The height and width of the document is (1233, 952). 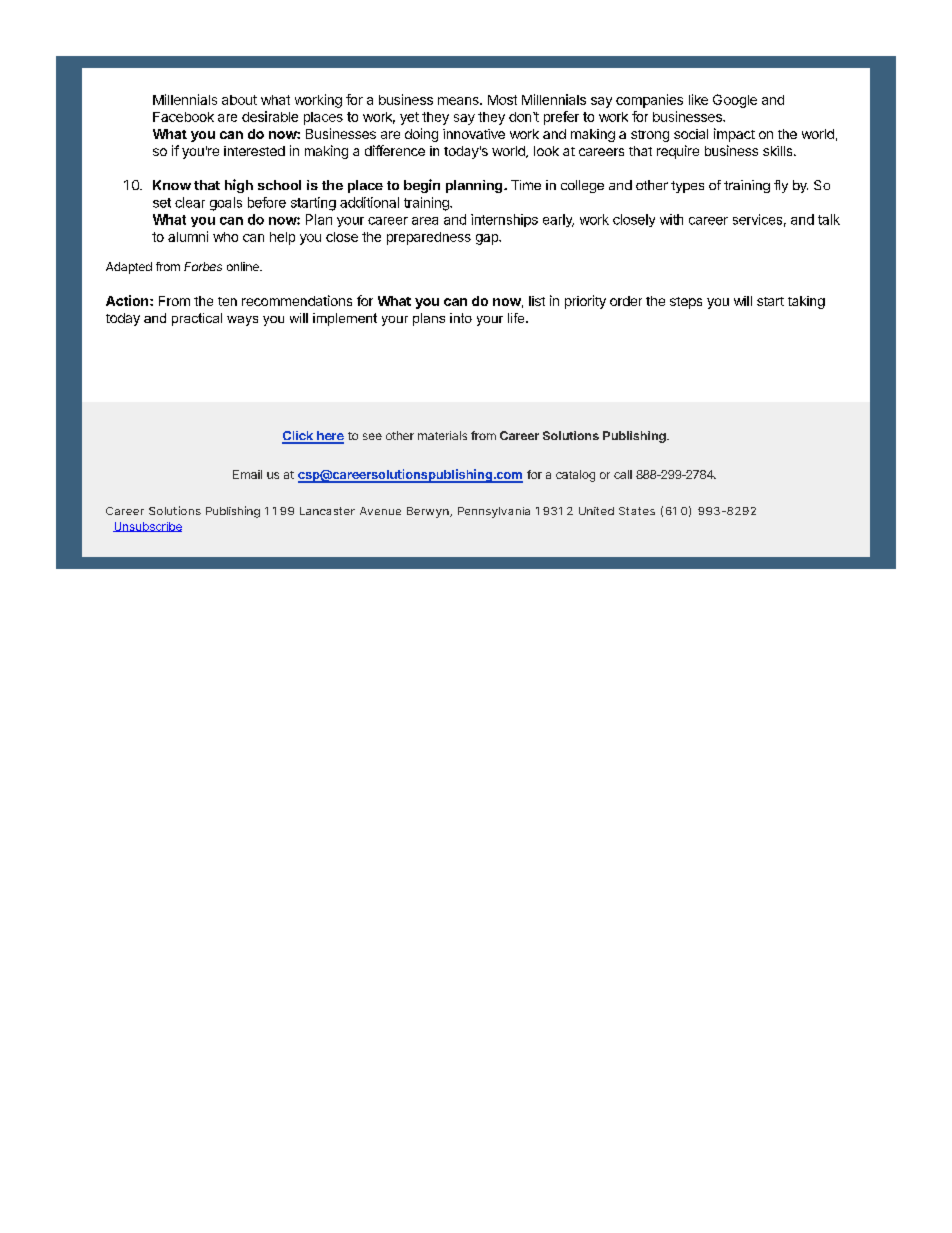 I want to click on into, so click(x=461, y=318).
